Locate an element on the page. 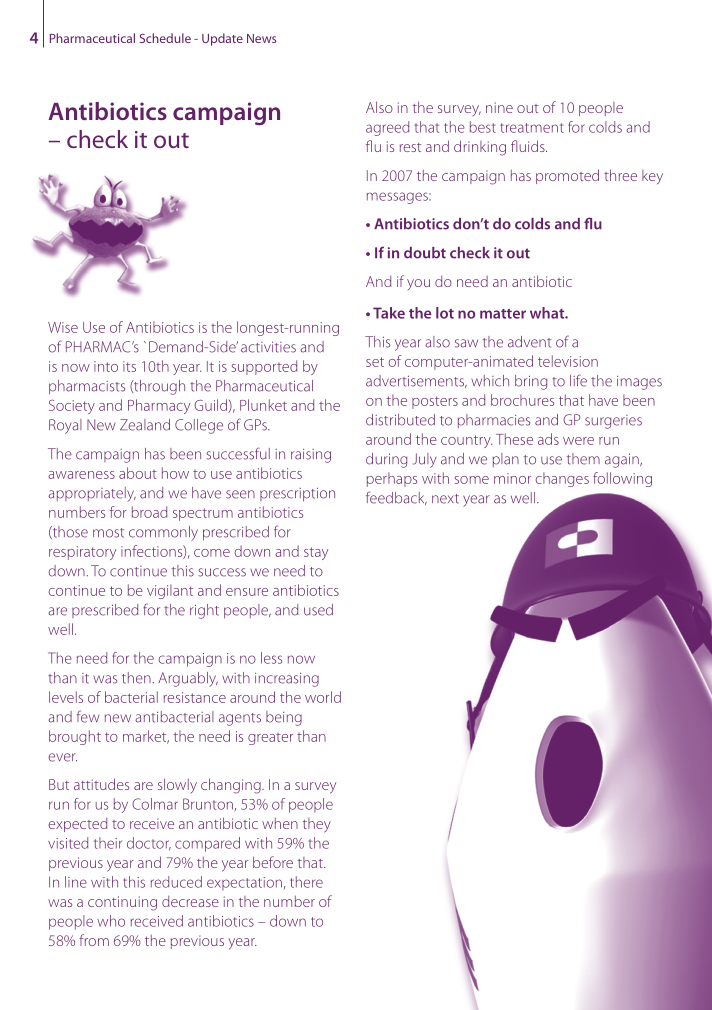  treatment is located at coordinates (532, 128).
